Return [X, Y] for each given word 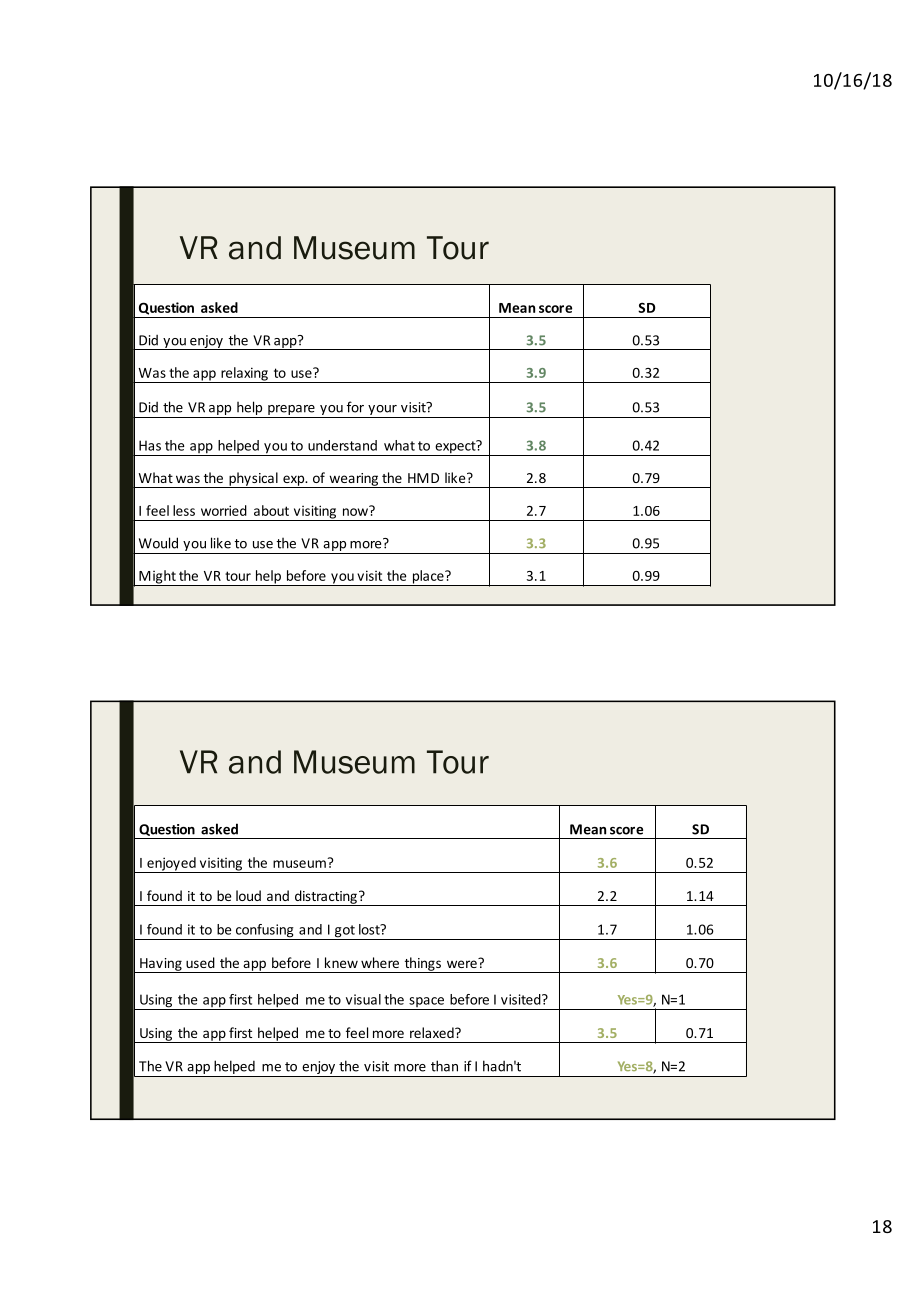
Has [150, 445]
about [271, 510]
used [200, 962]
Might [157, 578]
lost [370, 929]
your [382, 411]
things [422, 965]
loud [248, 895]
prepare [291, 411]
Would [158, 543]
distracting [325, 898]
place [428, 578]
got [345, 932]
